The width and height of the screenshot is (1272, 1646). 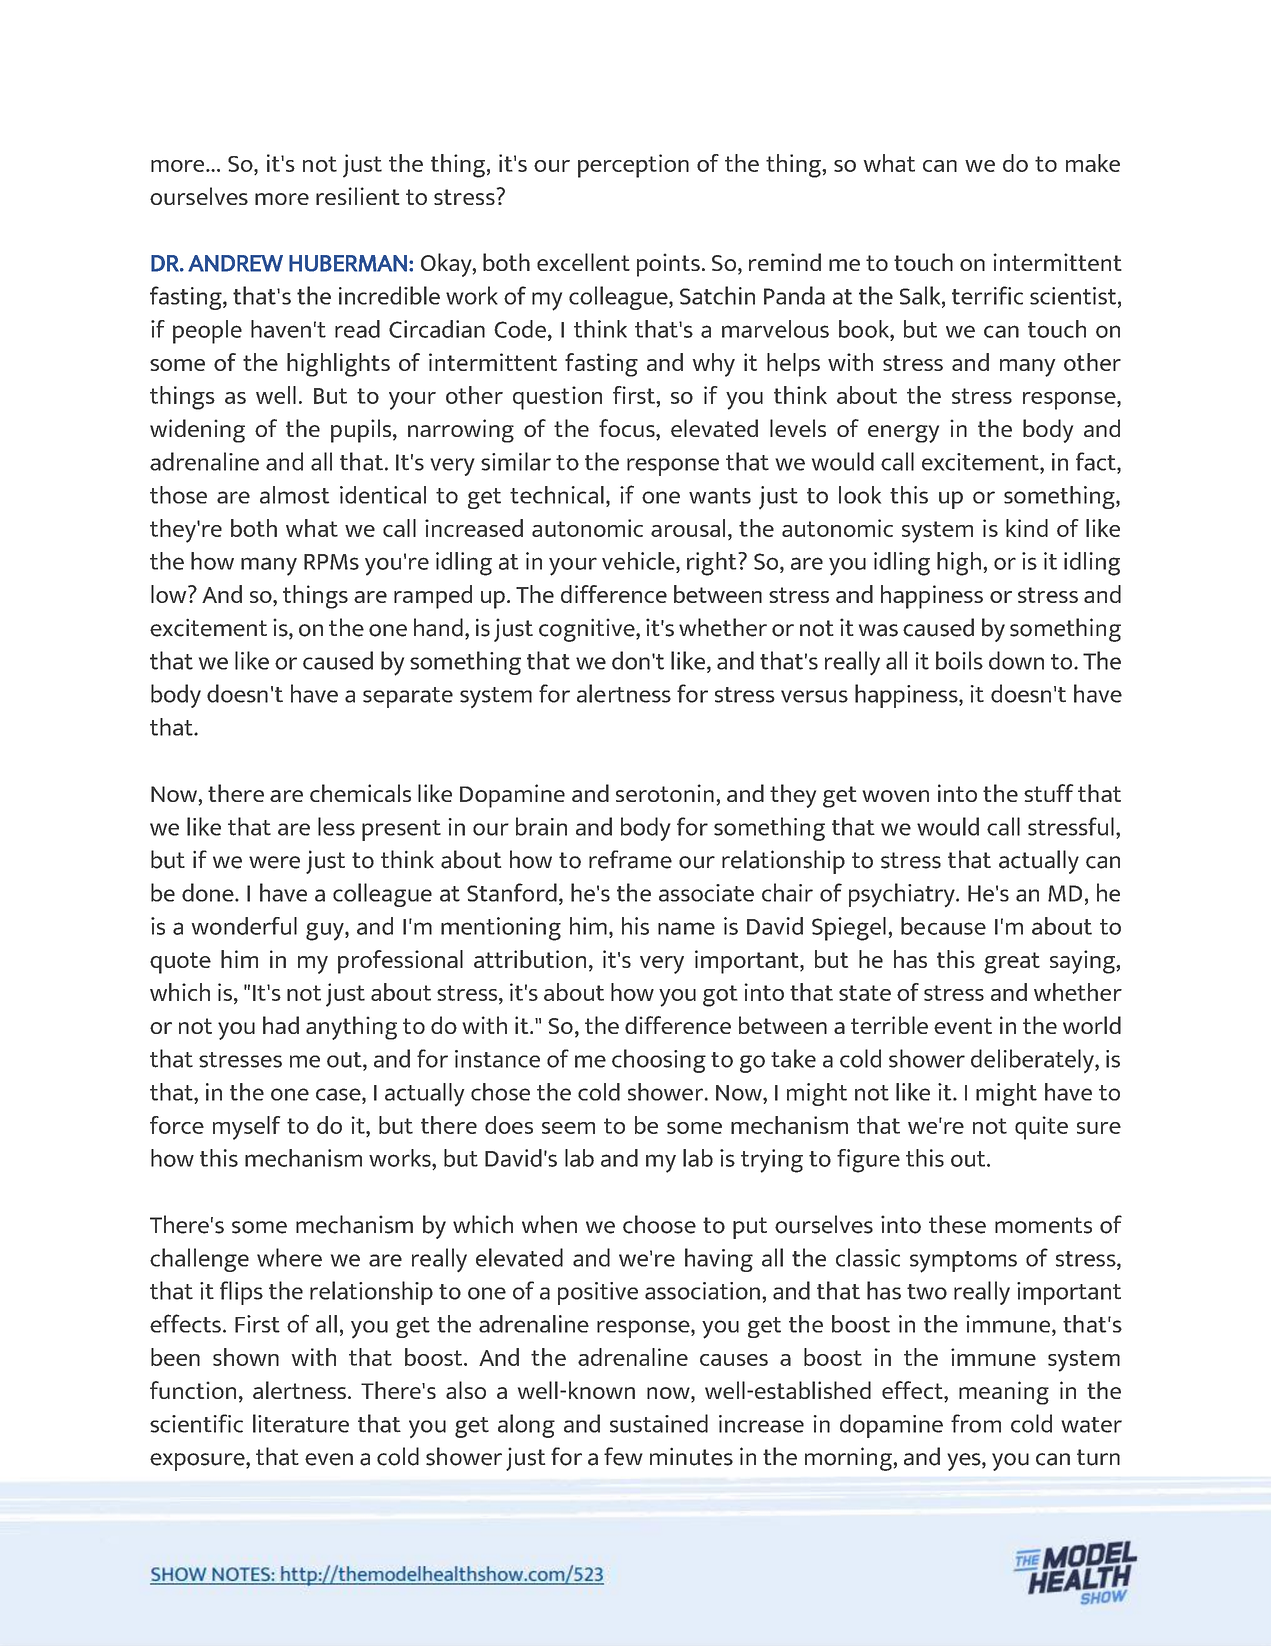 I want to click on serotonin, so click(x=665, y=793).
